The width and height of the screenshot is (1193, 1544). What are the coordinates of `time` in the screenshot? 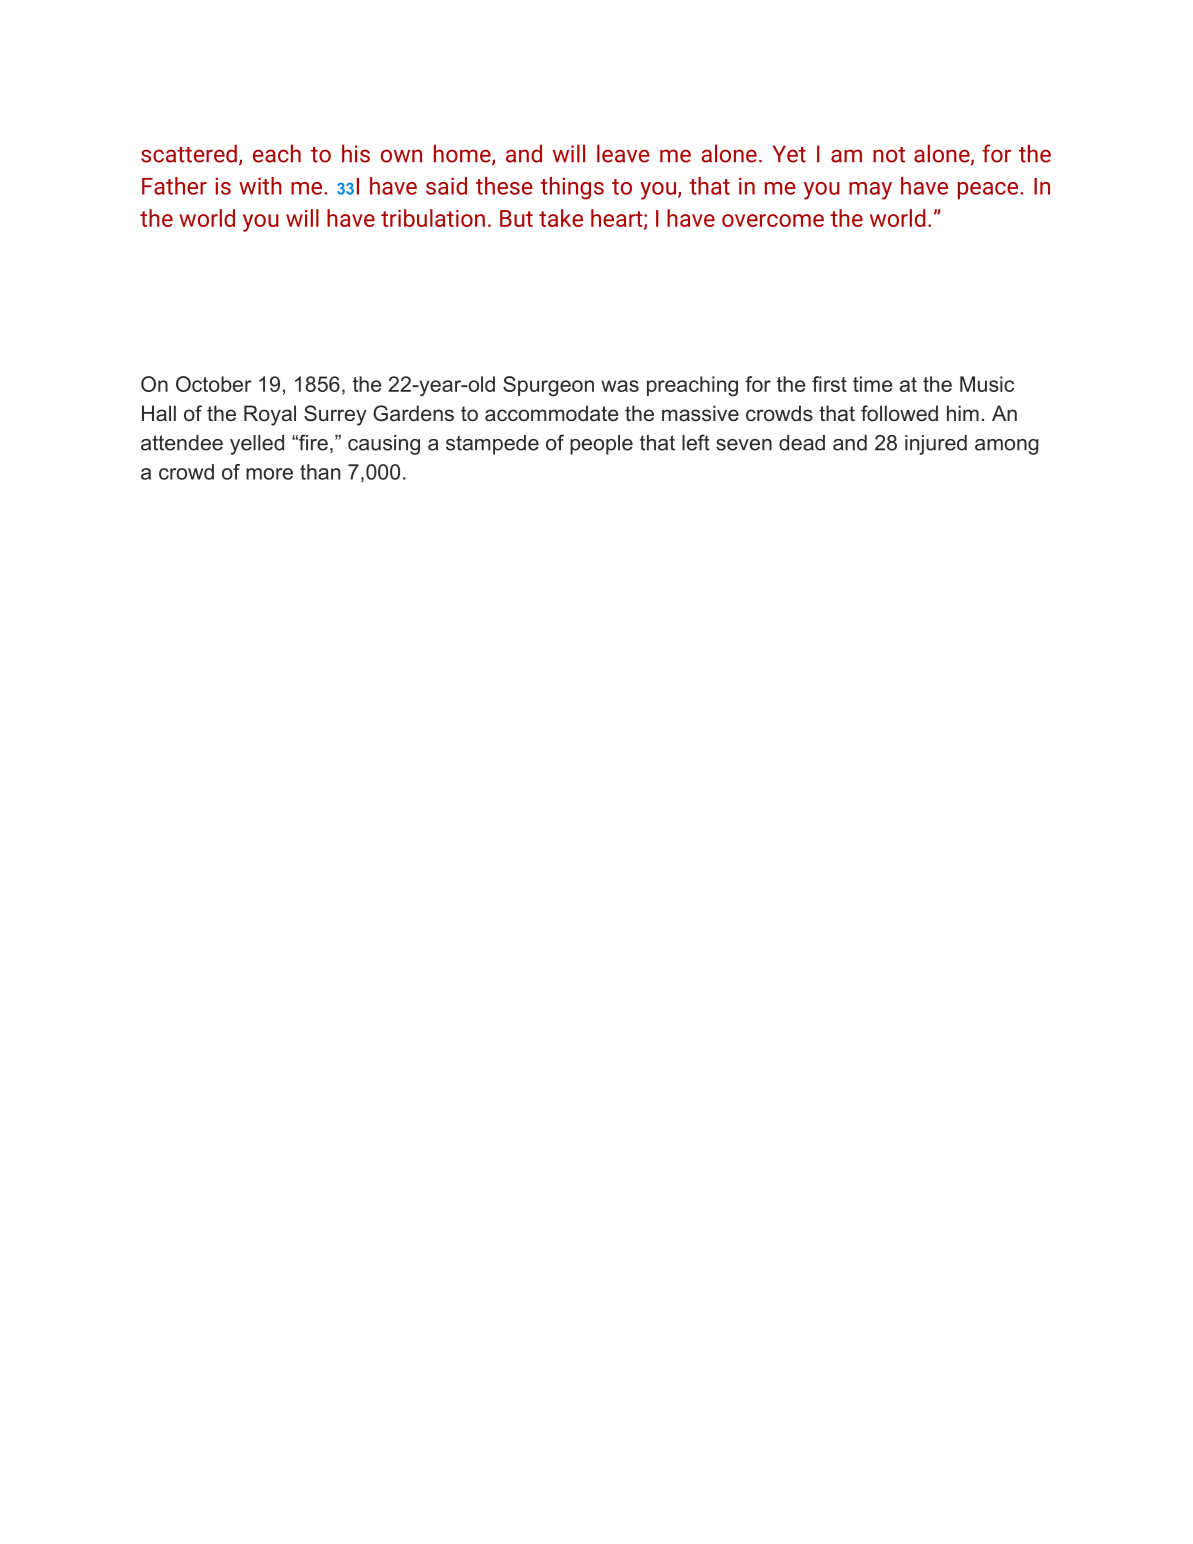 It's located at (873, 384).
